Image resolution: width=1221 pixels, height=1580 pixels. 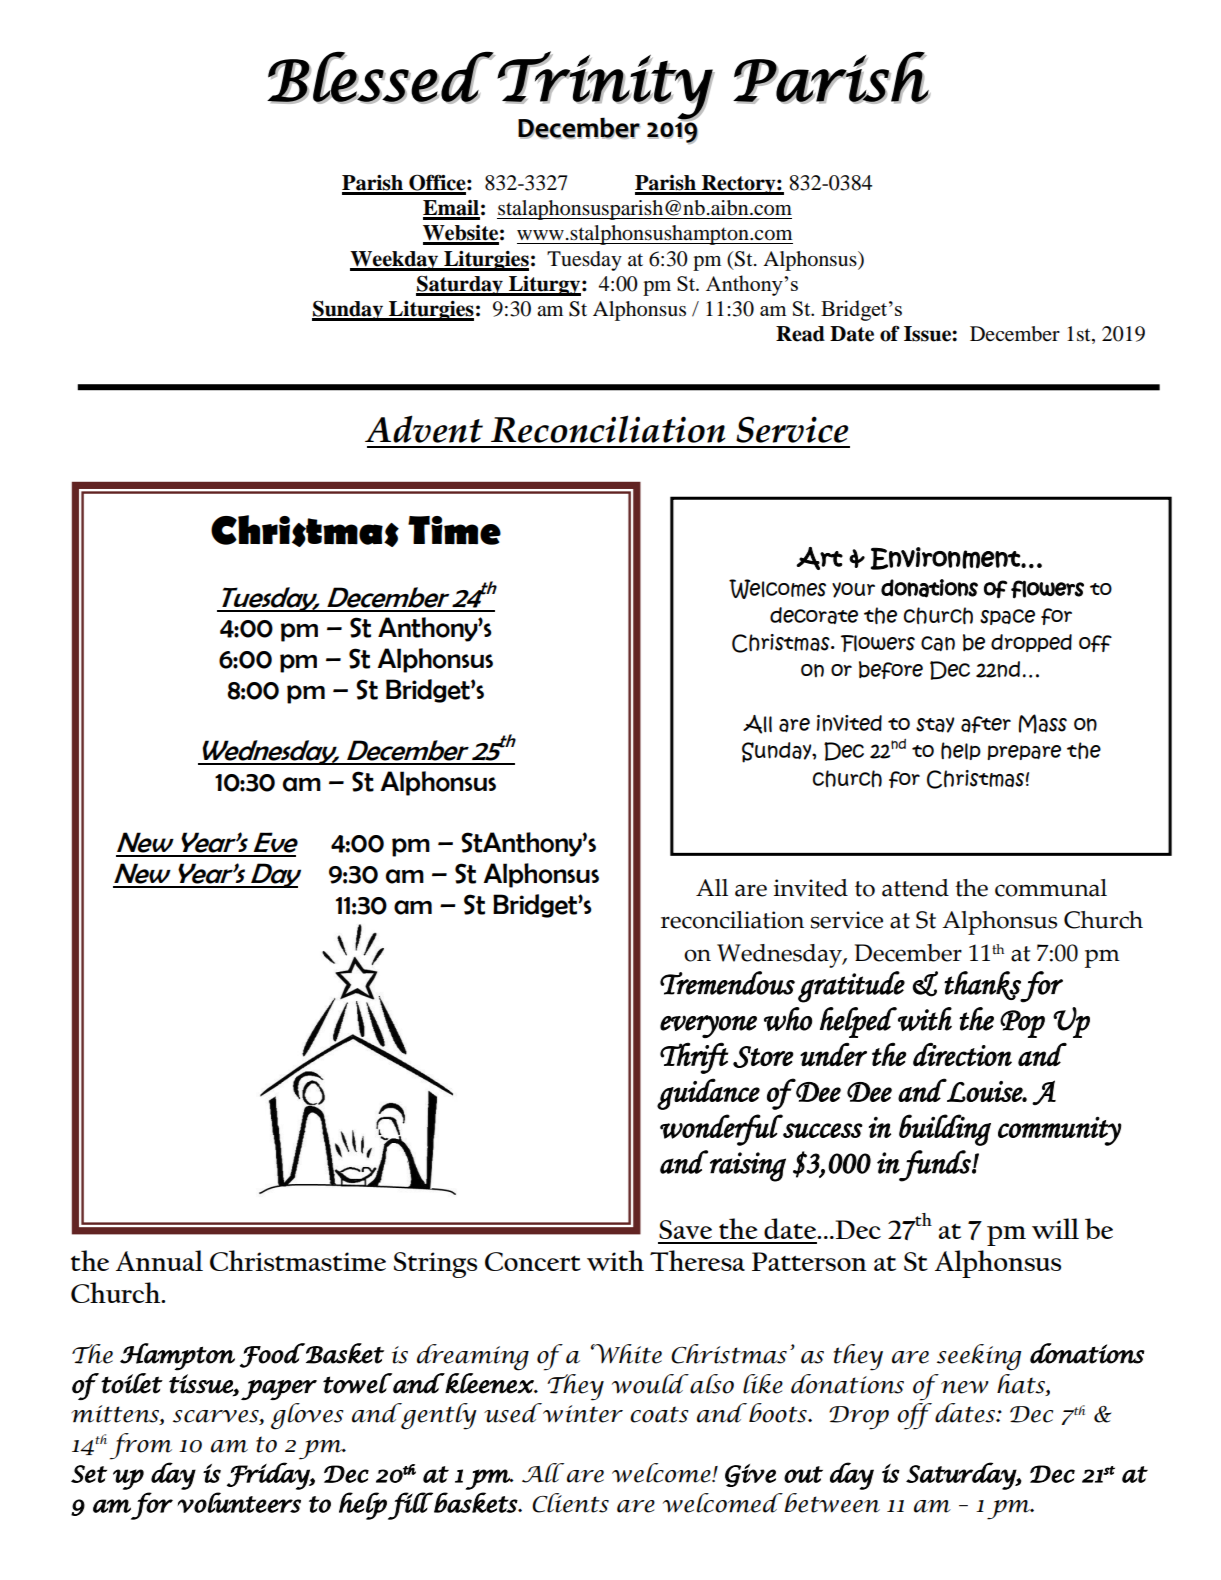 I want to click on Clients, so click(x=570, y=1503).
